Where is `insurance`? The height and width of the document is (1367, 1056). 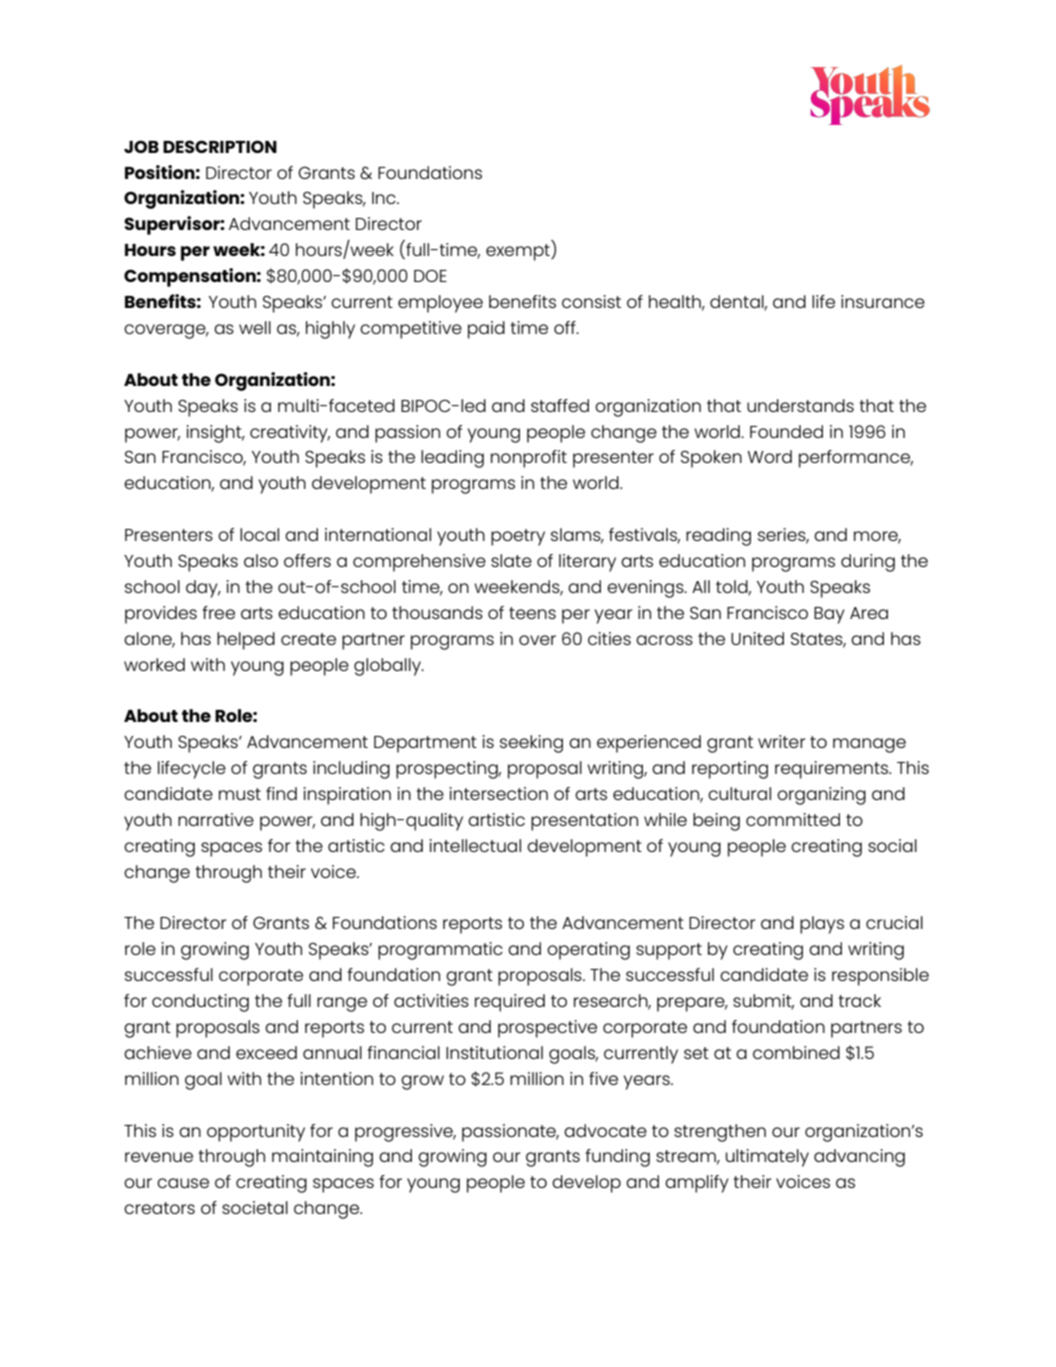 insurance is located at coordinates (883, 301).
